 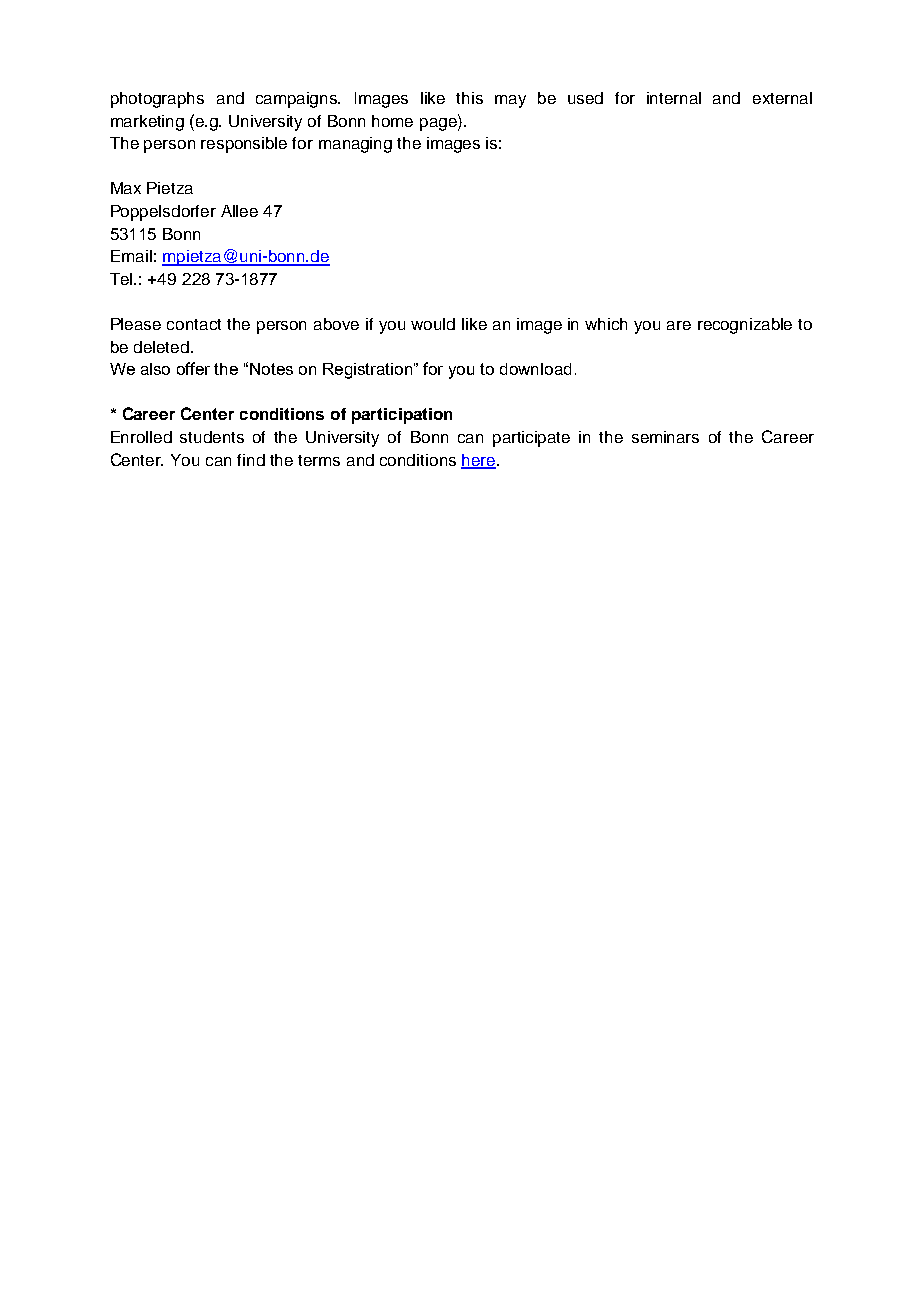 I want to click on seminars, so click(x=665, y=437).
